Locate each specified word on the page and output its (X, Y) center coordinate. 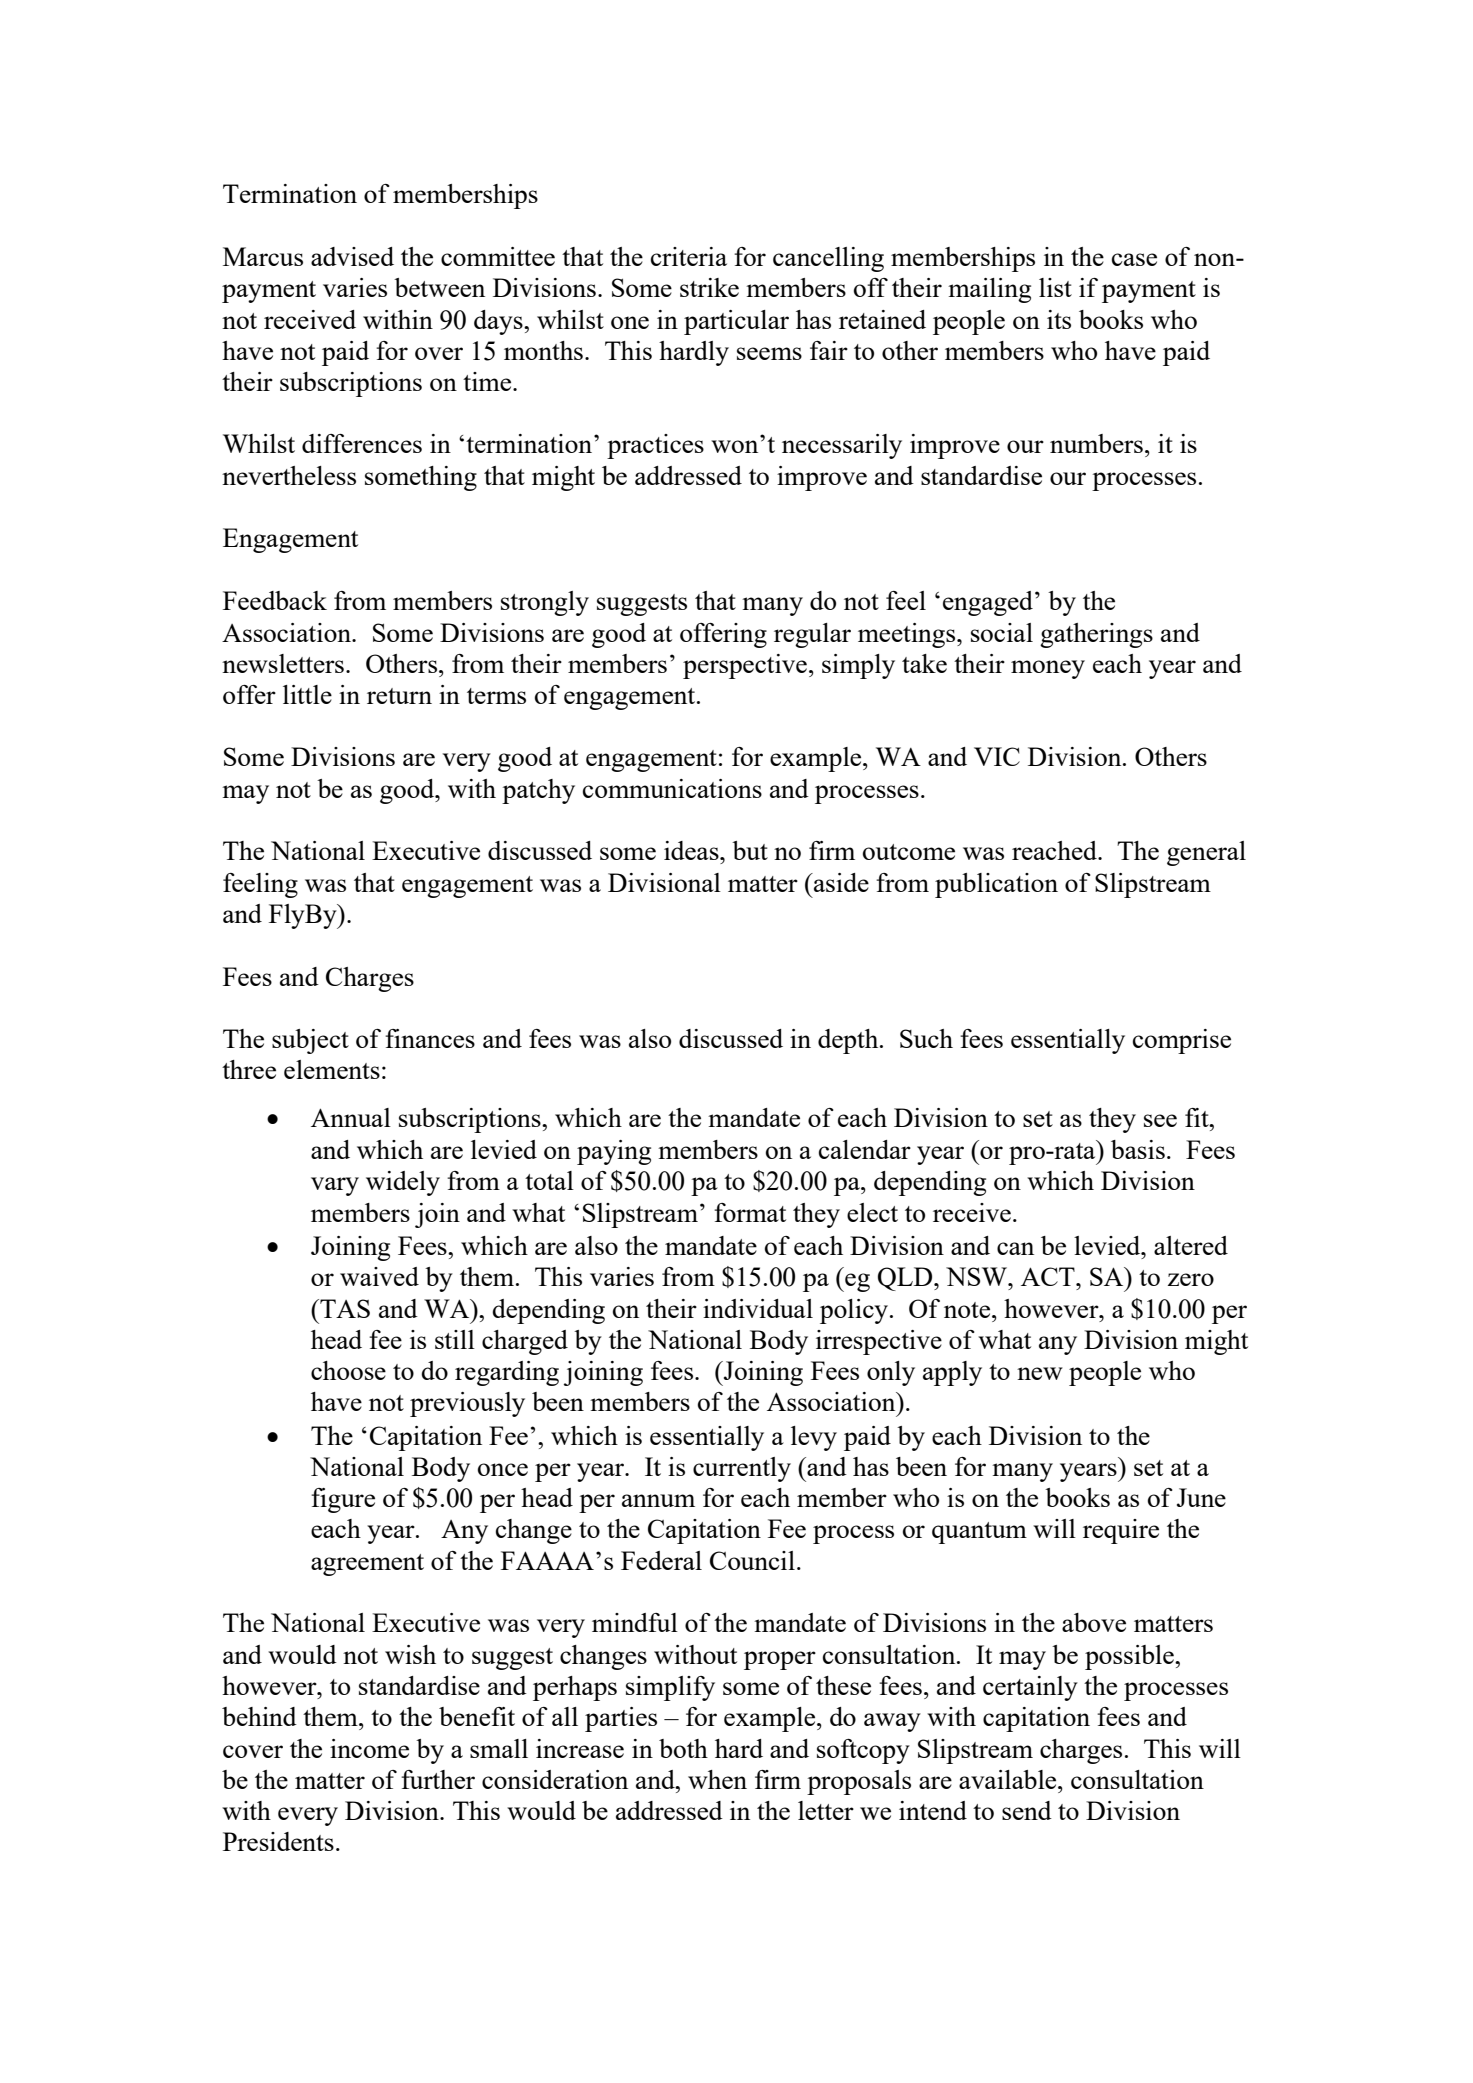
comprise (1182, 1041)
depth (849, 1041)
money (1048, 669)
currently (742, 1469)
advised (352, 256)
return (399, 696)
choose (348, 1370)
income (369, 1748)
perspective (745, 666)
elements (332, 1069)
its (1059, 319)
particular (736, 322)
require (1121, 1531)
